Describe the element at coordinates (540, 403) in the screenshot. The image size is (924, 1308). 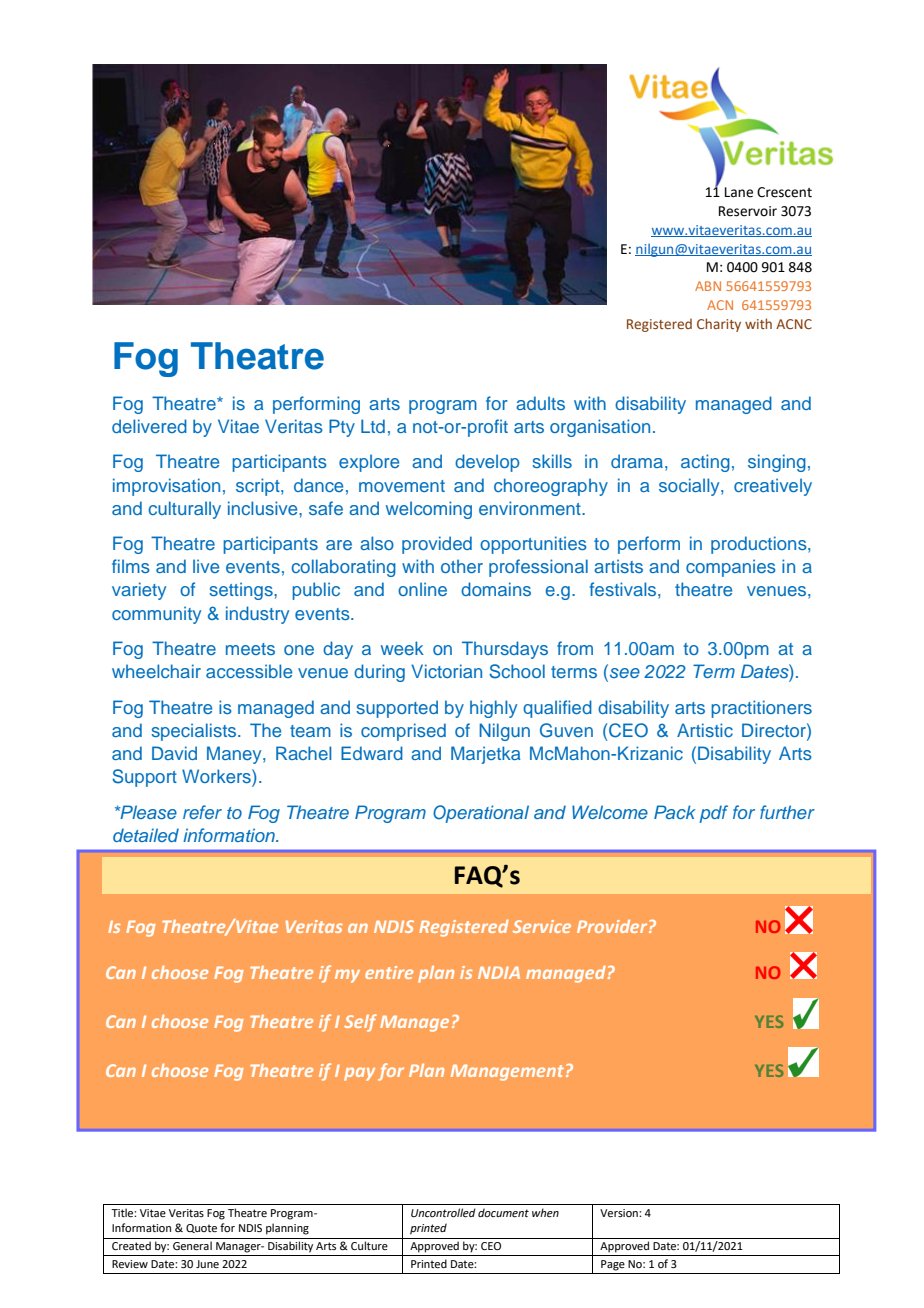
I see `adults` at that location.
